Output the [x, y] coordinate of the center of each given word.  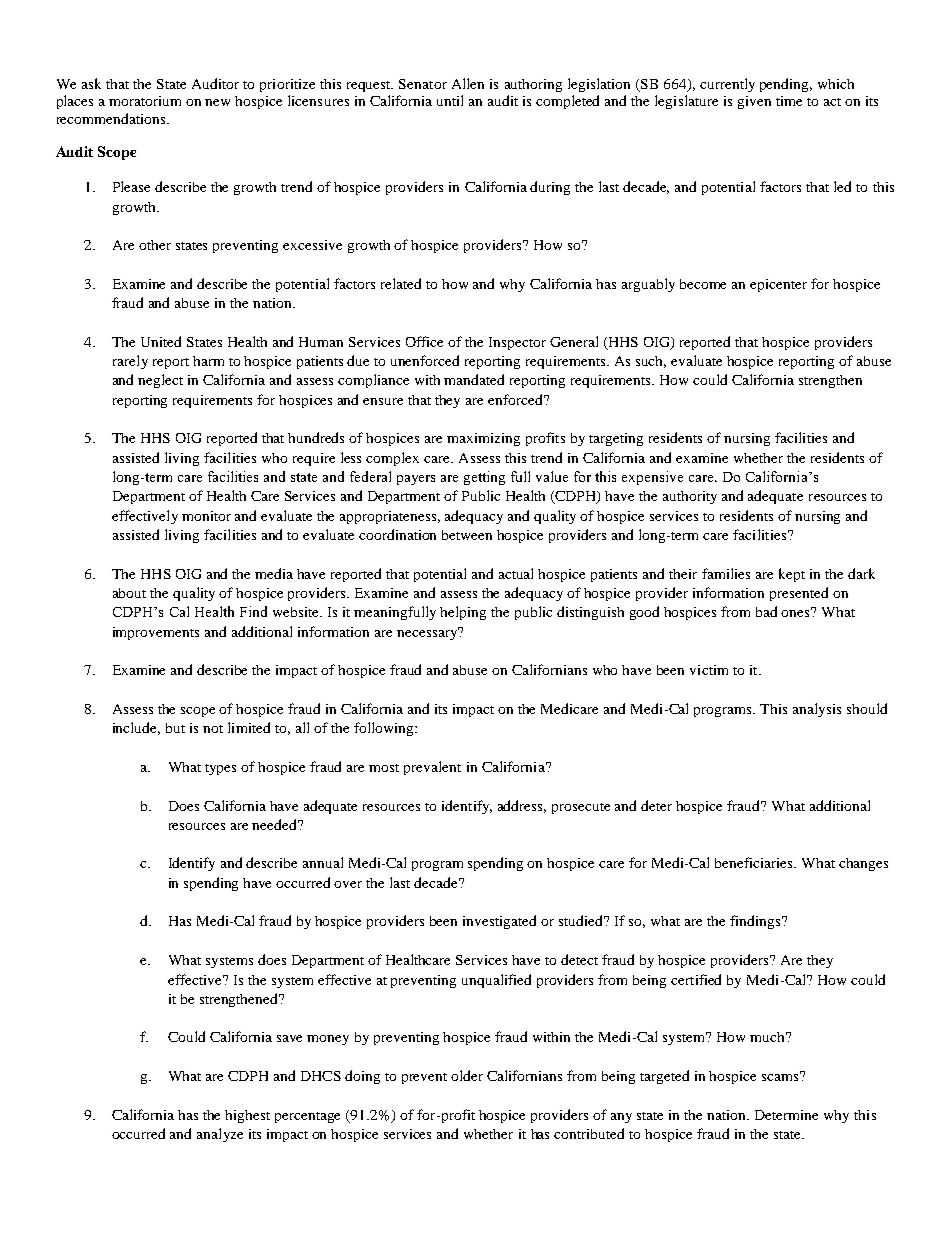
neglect [160, 381]
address [522, 806]
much [769, 1037]
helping [463, 613]
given [754, 102]
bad [766, 611]
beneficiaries [755, 862]
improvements [156, 633]
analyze [220, 1135]
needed [276, 824]
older [467, 1075]
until [450, 100]
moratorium [145, 101]
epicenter [778, 285]
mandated [474, 379]
